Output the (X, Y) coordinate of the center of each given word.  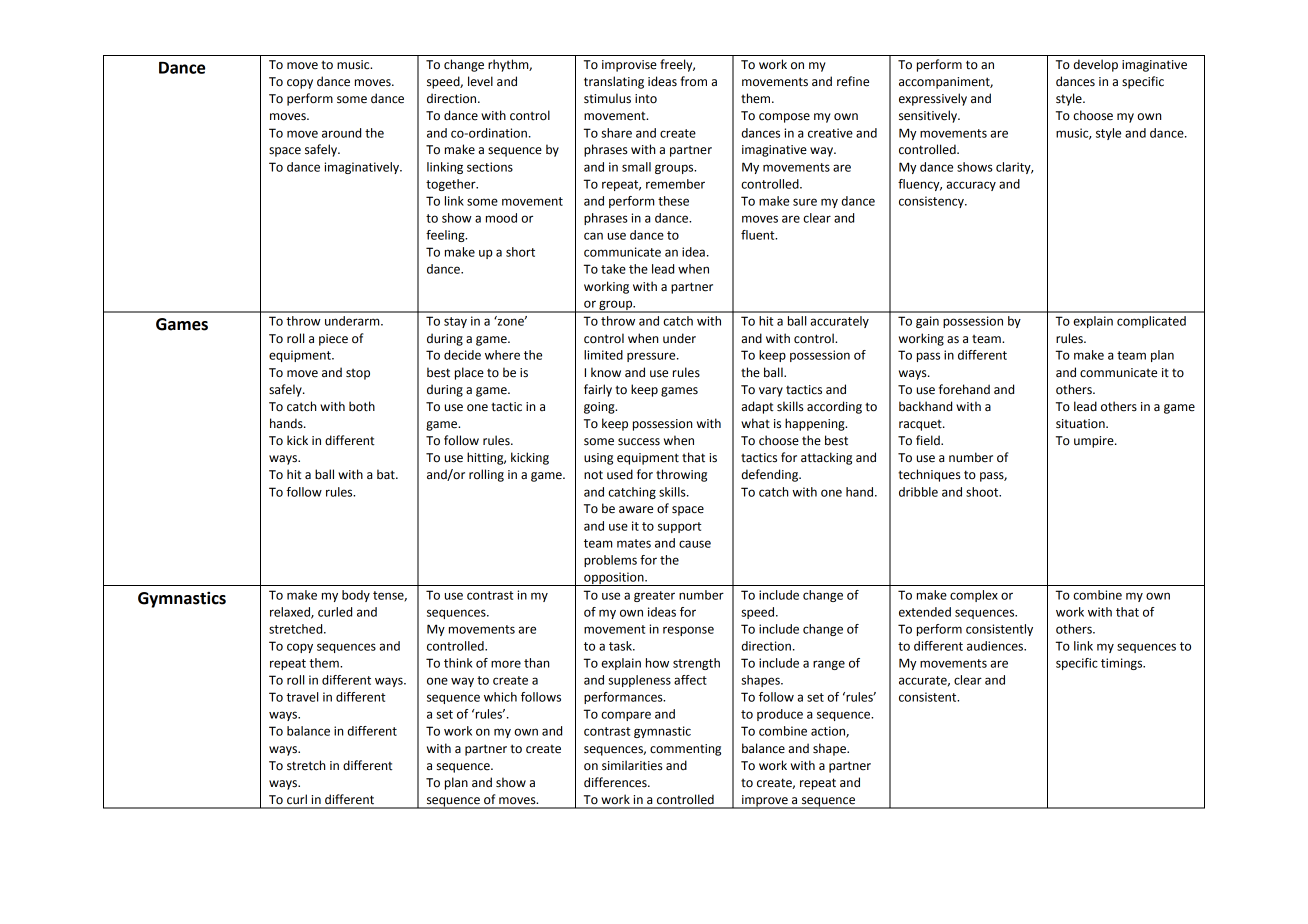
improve (765, 802)
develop (1096, 65)
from (693, 81)
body (356, 596)
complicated (1151, 322)
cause (695, 544)
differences (616, 782)
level (480, 81)
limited (603, 355)
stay (455, 322)
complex (974, 596)
